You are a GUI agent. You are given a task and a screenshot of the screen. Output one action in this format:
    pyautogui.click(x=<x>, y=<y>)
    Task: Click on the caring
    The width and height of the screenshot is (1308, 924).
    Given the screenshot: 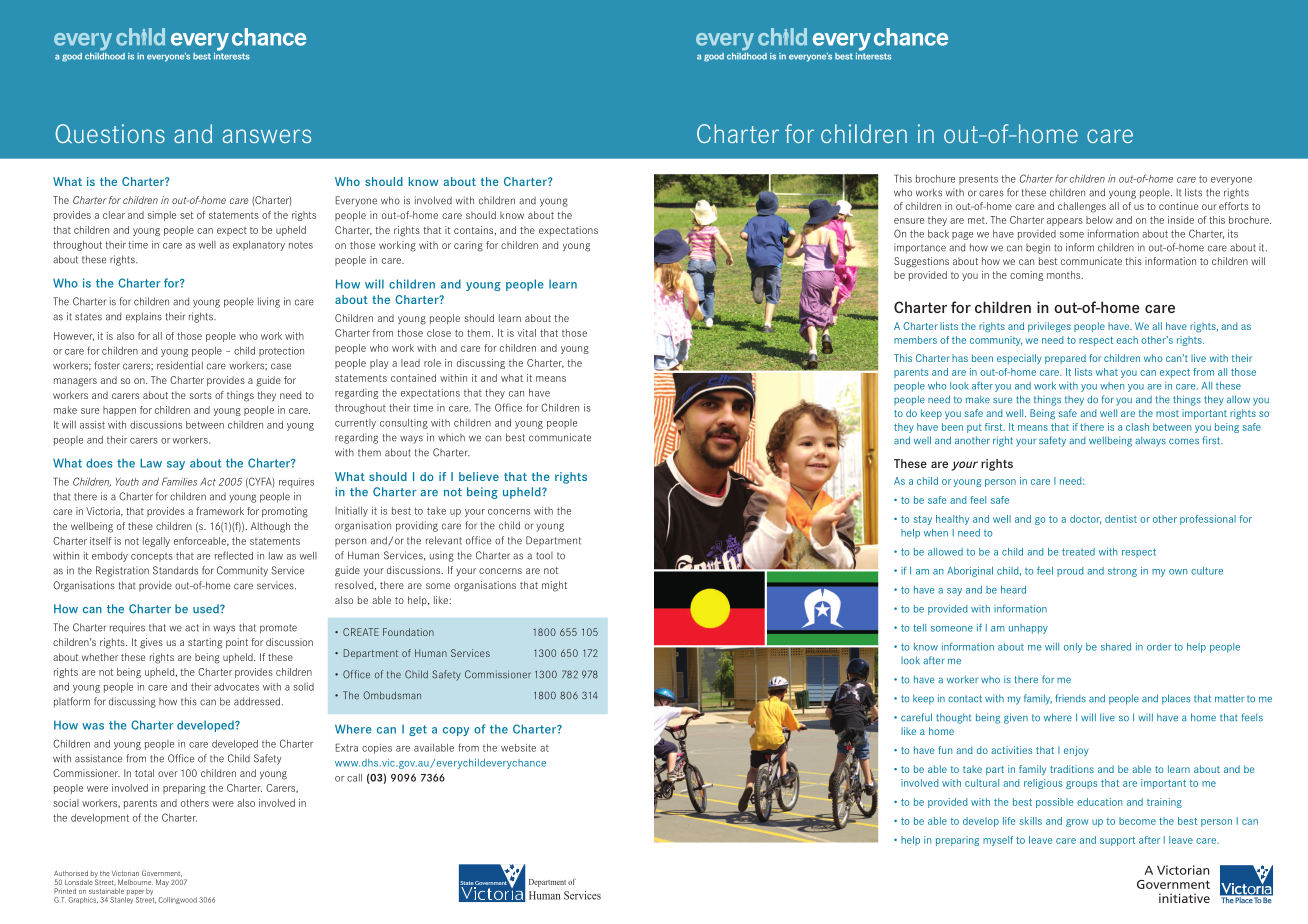 What is the action you would take?
    pyautogui.click(x=468, y=246)
